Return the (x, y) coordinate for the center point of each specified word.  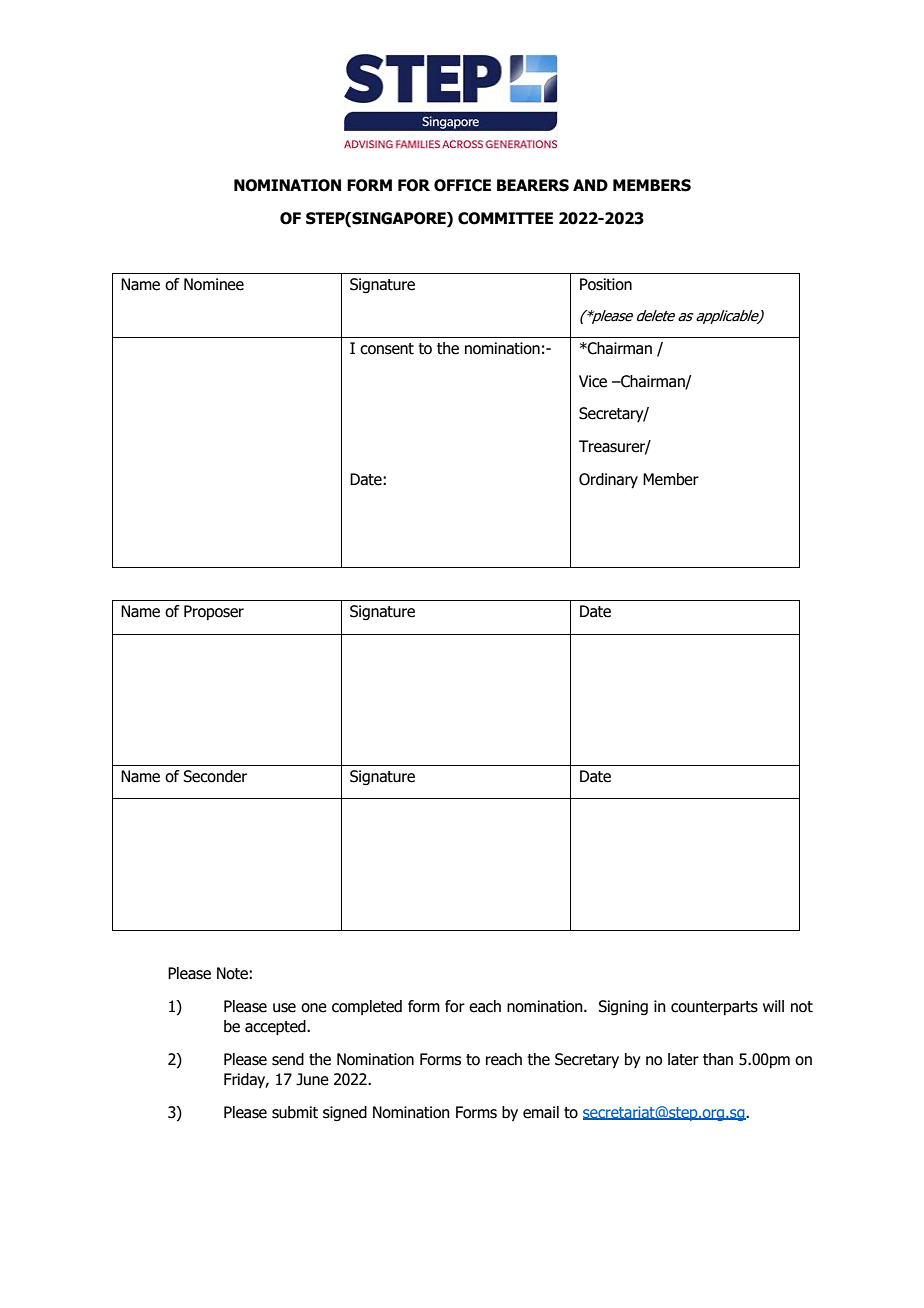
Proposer (214, 612)
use (284, 1008)
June (312, 1079)
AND (590, 185)
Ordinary (608, 481)
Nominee (214, 284)
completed (367, 1007)
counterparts (714, 1008)
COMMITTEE (505, 218)
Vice (593, 381)
